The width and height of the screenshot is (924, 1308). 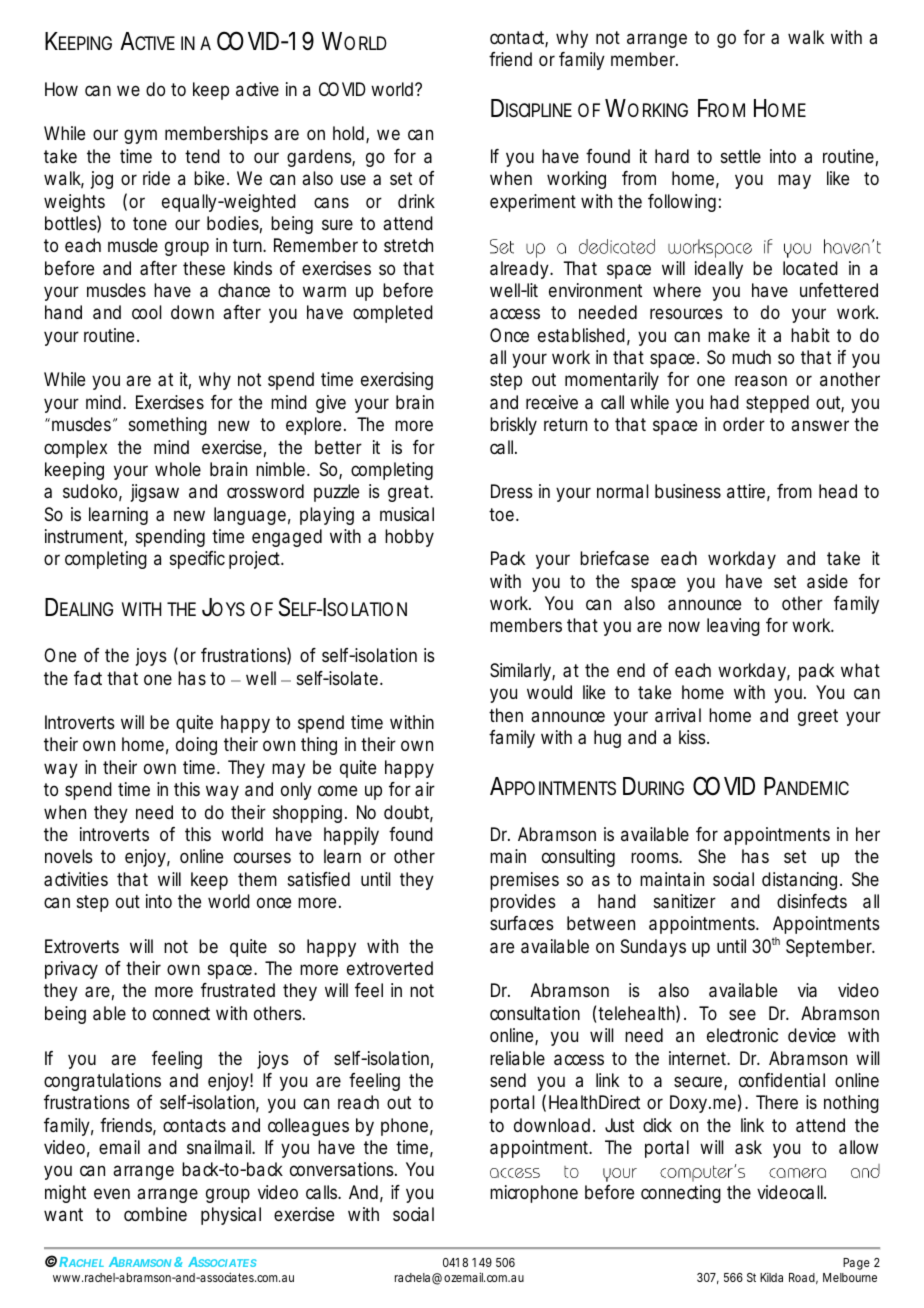 What do you see at coordinates (818, 717) in the screenshot?
I see `greet` at bounding box center [818, 717].
